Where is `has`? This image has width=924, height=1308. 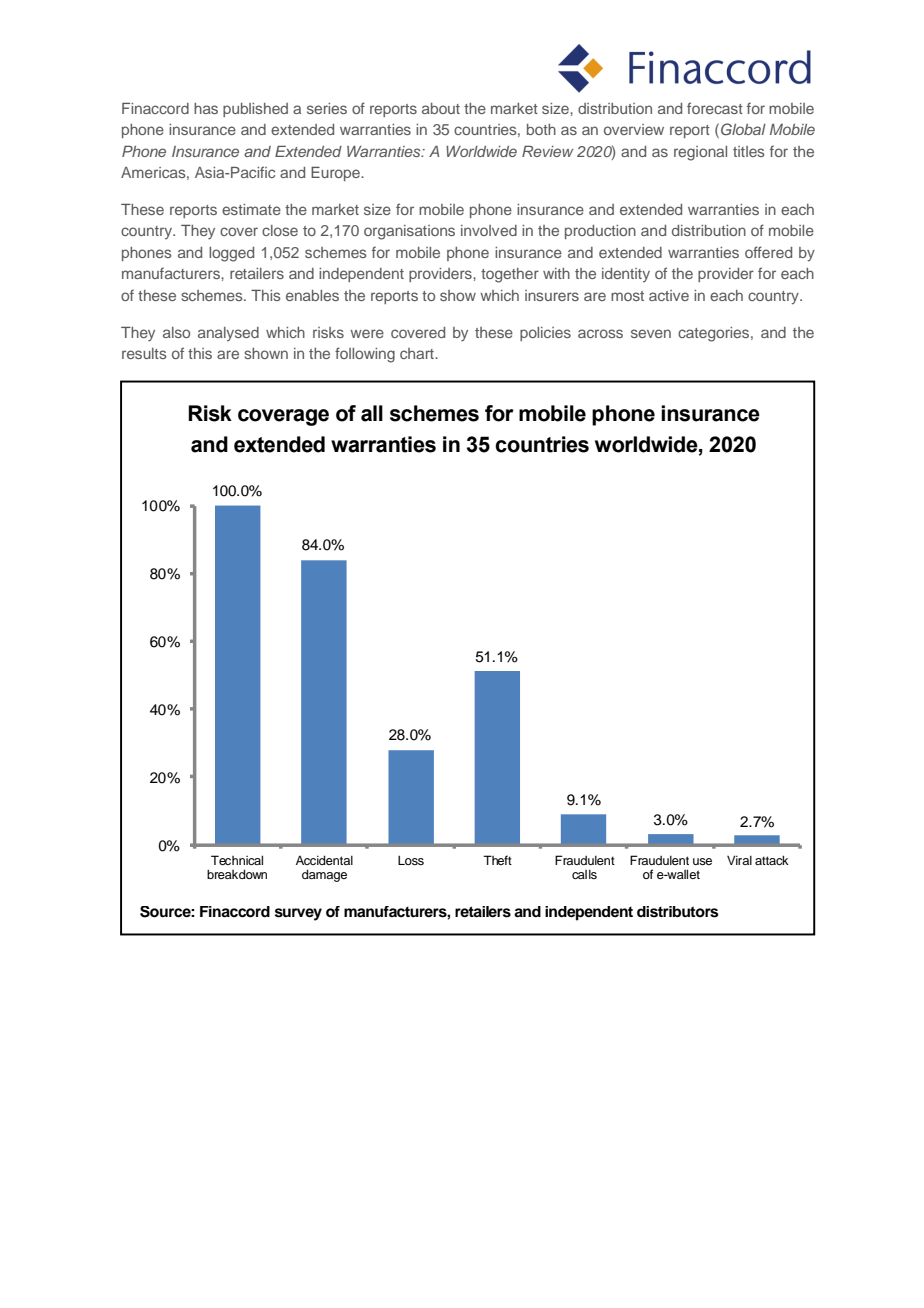
has is located at coordinates (206, 108).
